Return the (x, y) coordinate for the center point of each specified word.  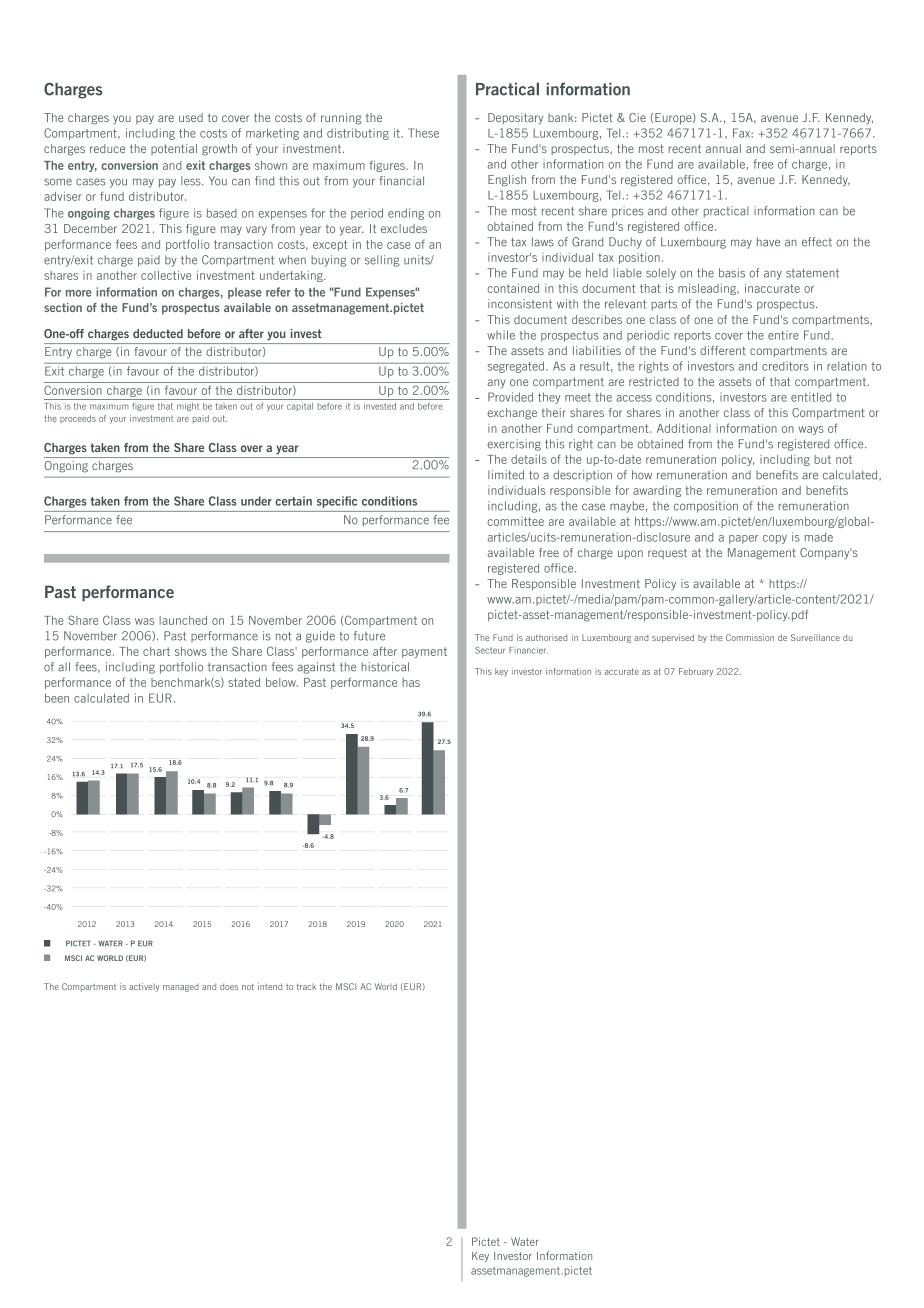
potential (174, 149)
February (696, 672)
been (57, 698)
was (144, 621)
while (501, 335)
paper (743, 539)
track (306, 987)
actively (144, 987)
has (411, 682)
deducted (158, 333)
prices (627, 212)
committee (515, 521)
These (423, 133)
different (723, 350)
